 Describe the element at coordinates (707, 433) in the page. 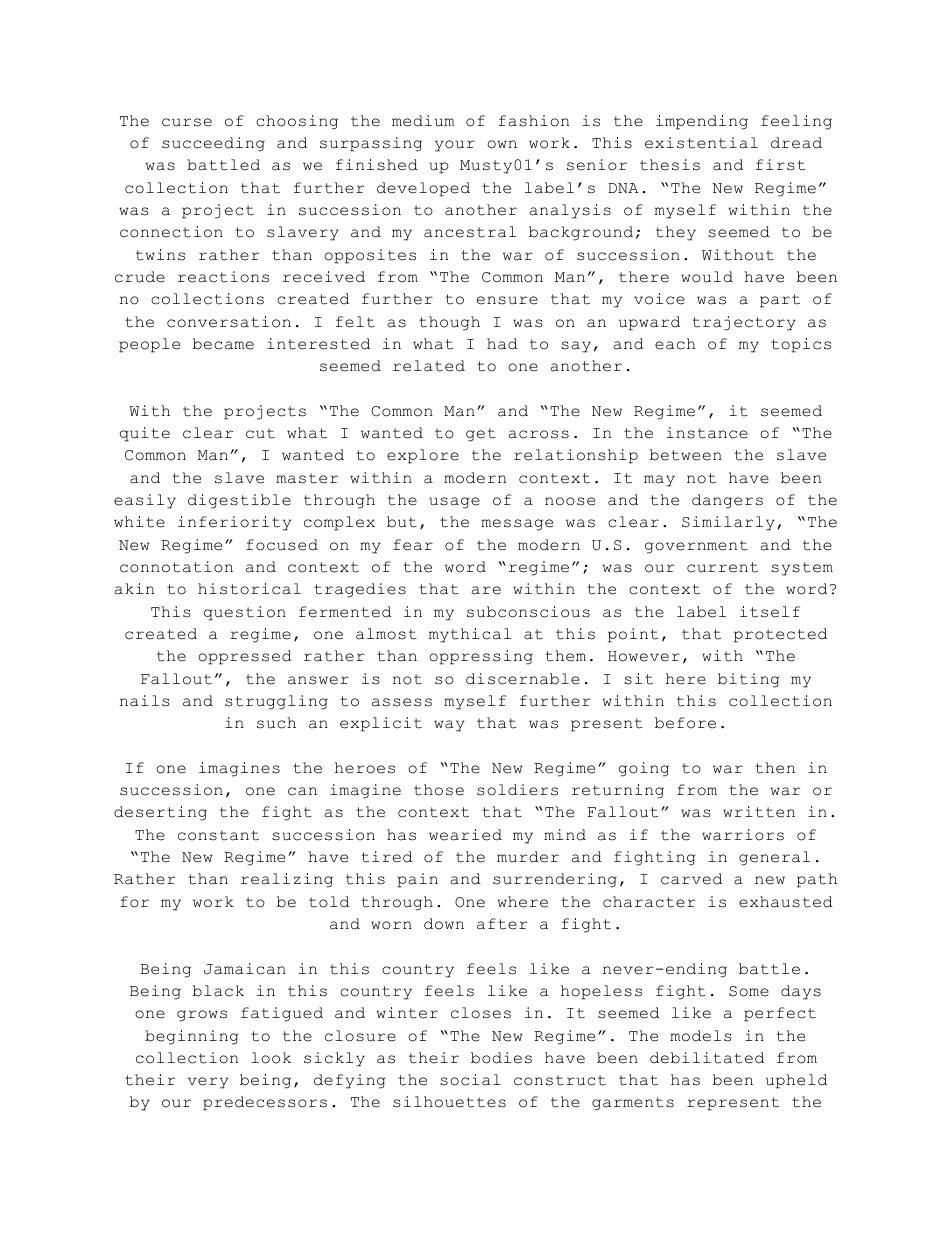

I see `instance` at that location.
